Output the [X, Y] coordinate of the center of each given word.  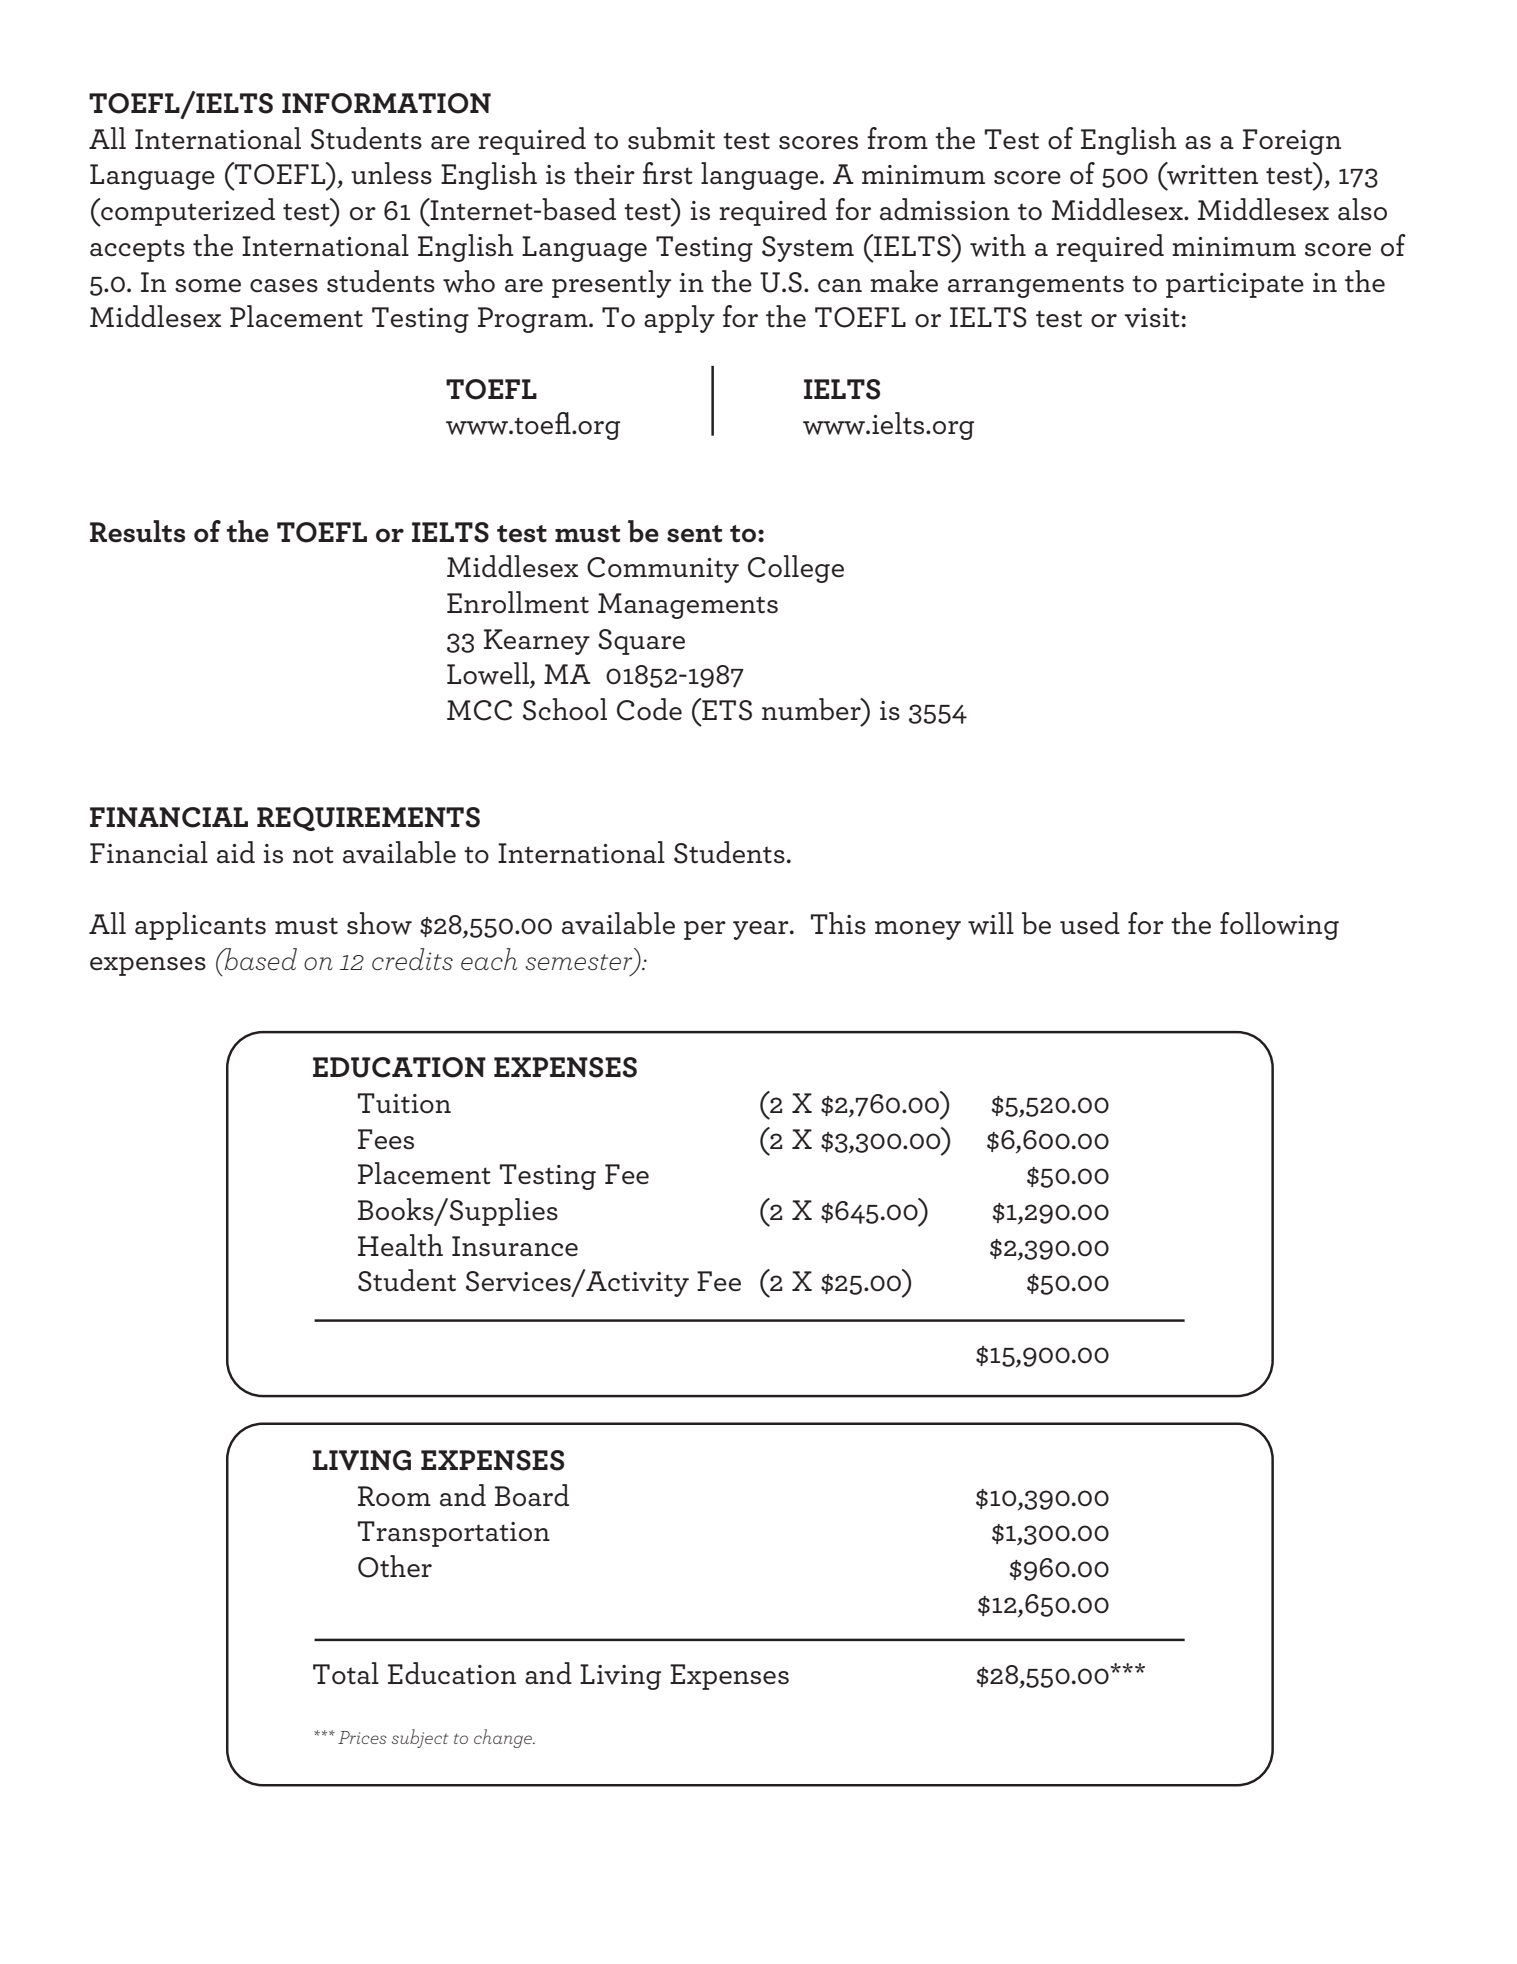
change [504, 1738]
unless [391, 173]
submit [671, 138]
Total [346, 1673]
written [1211, 174]
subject [420, 1738]
